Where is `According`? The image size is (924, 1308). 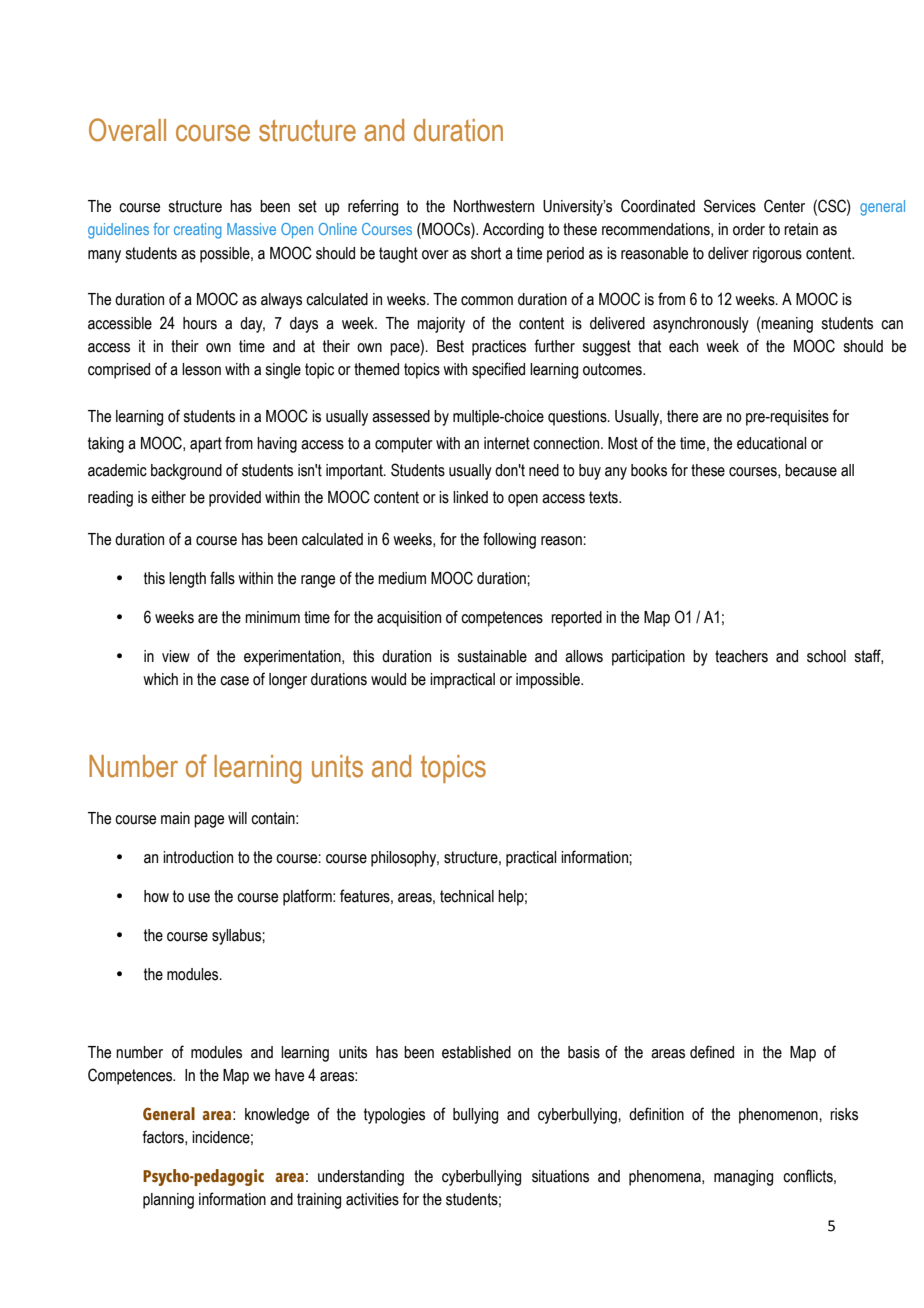
According is located at coordinates (513, 231).
